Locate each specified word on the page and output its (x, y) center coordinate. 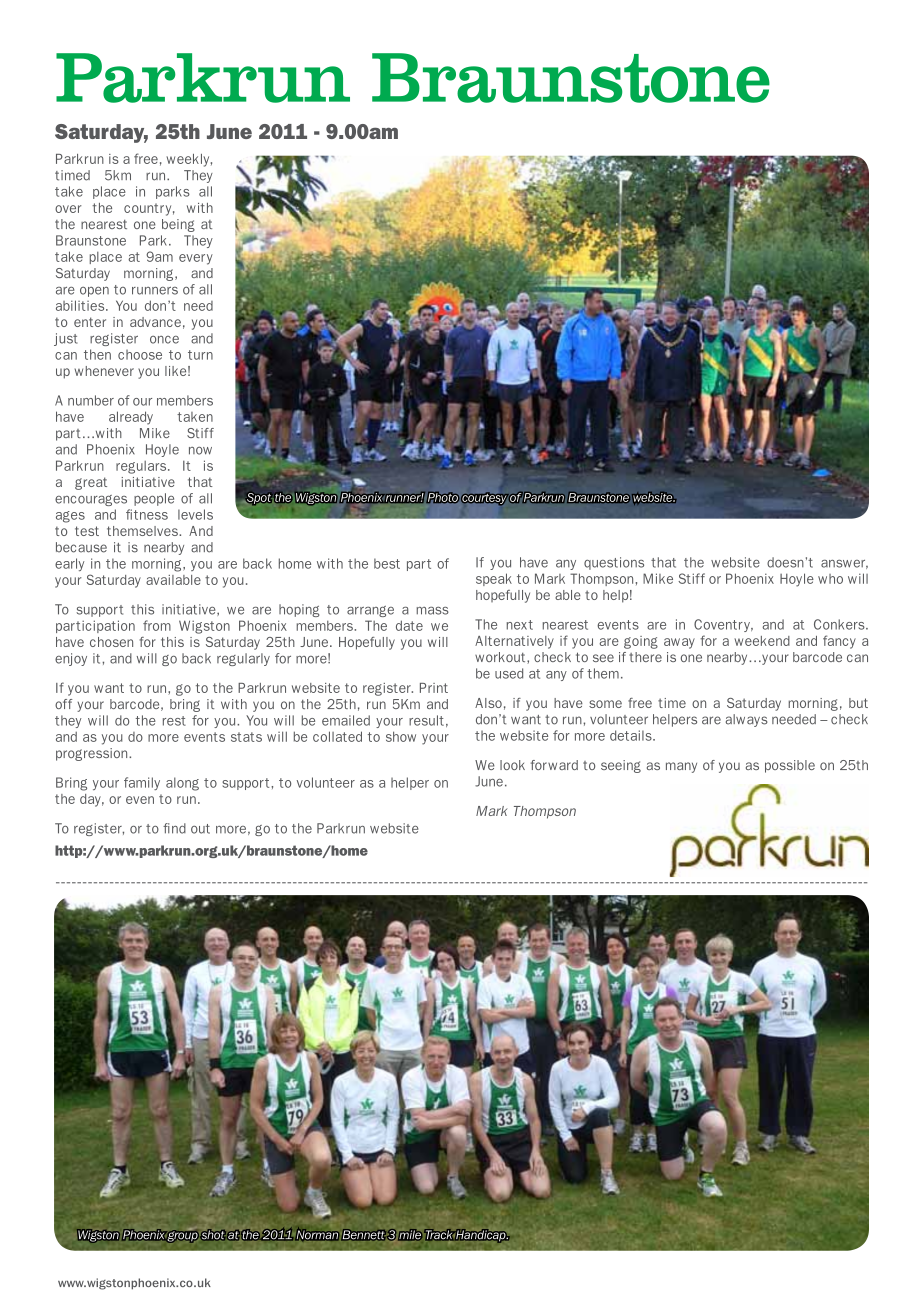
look (512, 765)
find (174, 828)
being (178, 225)
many (681, 767)
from (157, 625)
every (196, 259)
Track (439, 1235)
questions (614, 563)
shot (213, 1235)
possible (790, 766)
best (387, 563)
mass (432, 611)
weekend (762, 641)
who (830, 579)
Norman (317, 1234)
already (131, 418)
